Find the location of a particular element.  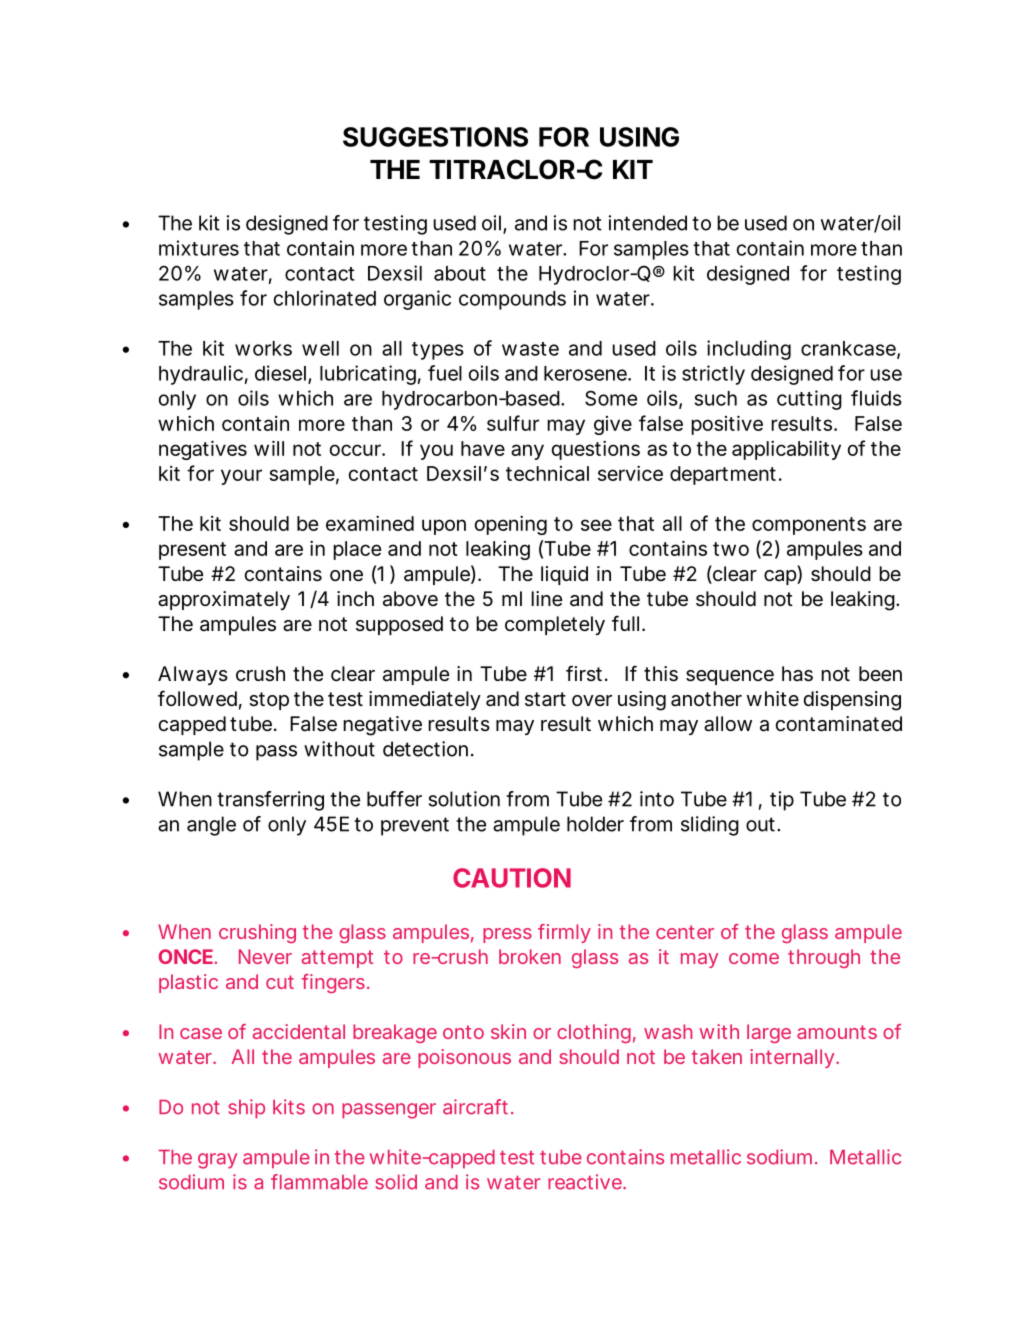

internally is located at coordinates (792, 1058).
